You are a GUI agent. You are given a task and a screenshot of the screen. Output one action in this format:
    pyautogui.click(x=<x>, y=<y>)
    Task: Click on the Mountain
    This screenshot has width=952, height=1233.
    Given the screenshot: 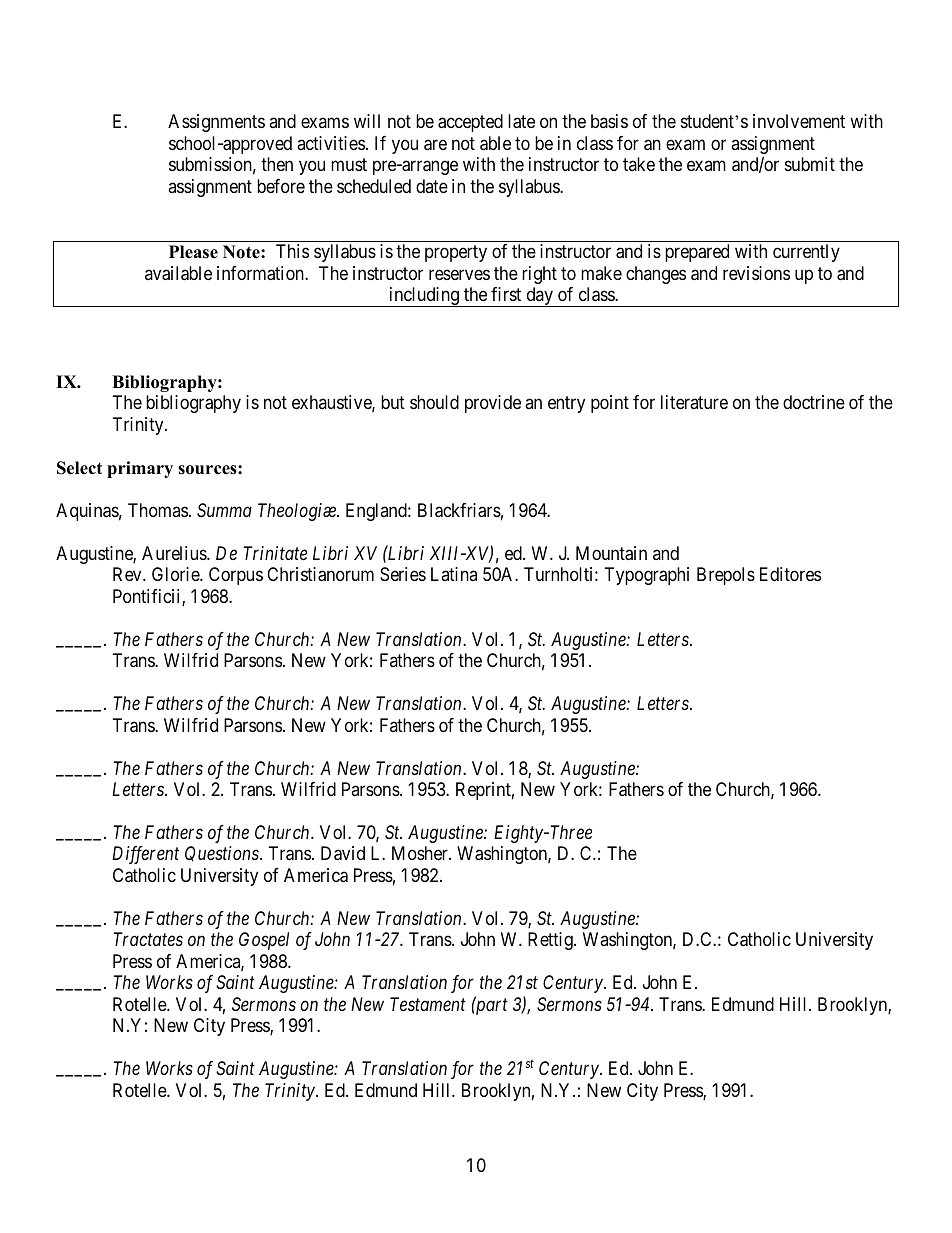 What is the action you would take?
    pyautogui.click(x=611, y=553)
